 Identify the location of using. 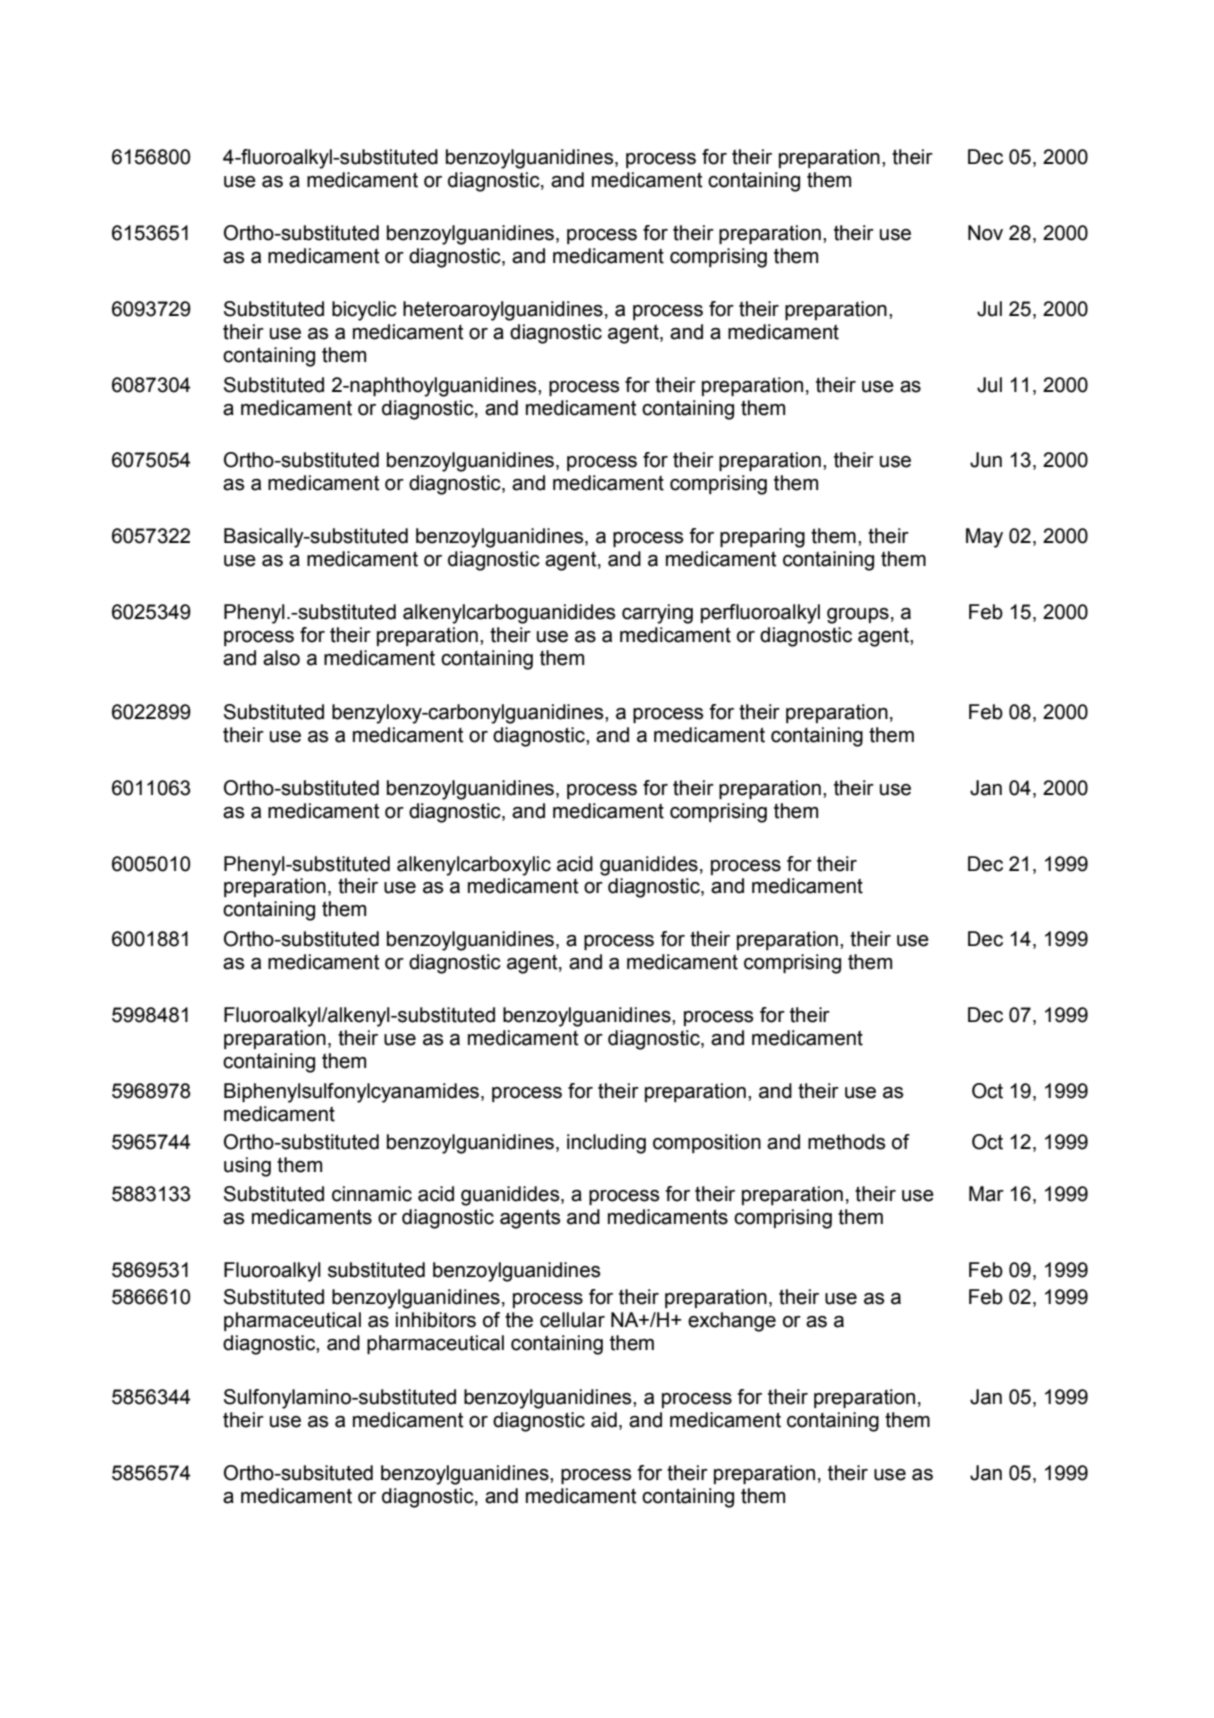
(247, 1167).
